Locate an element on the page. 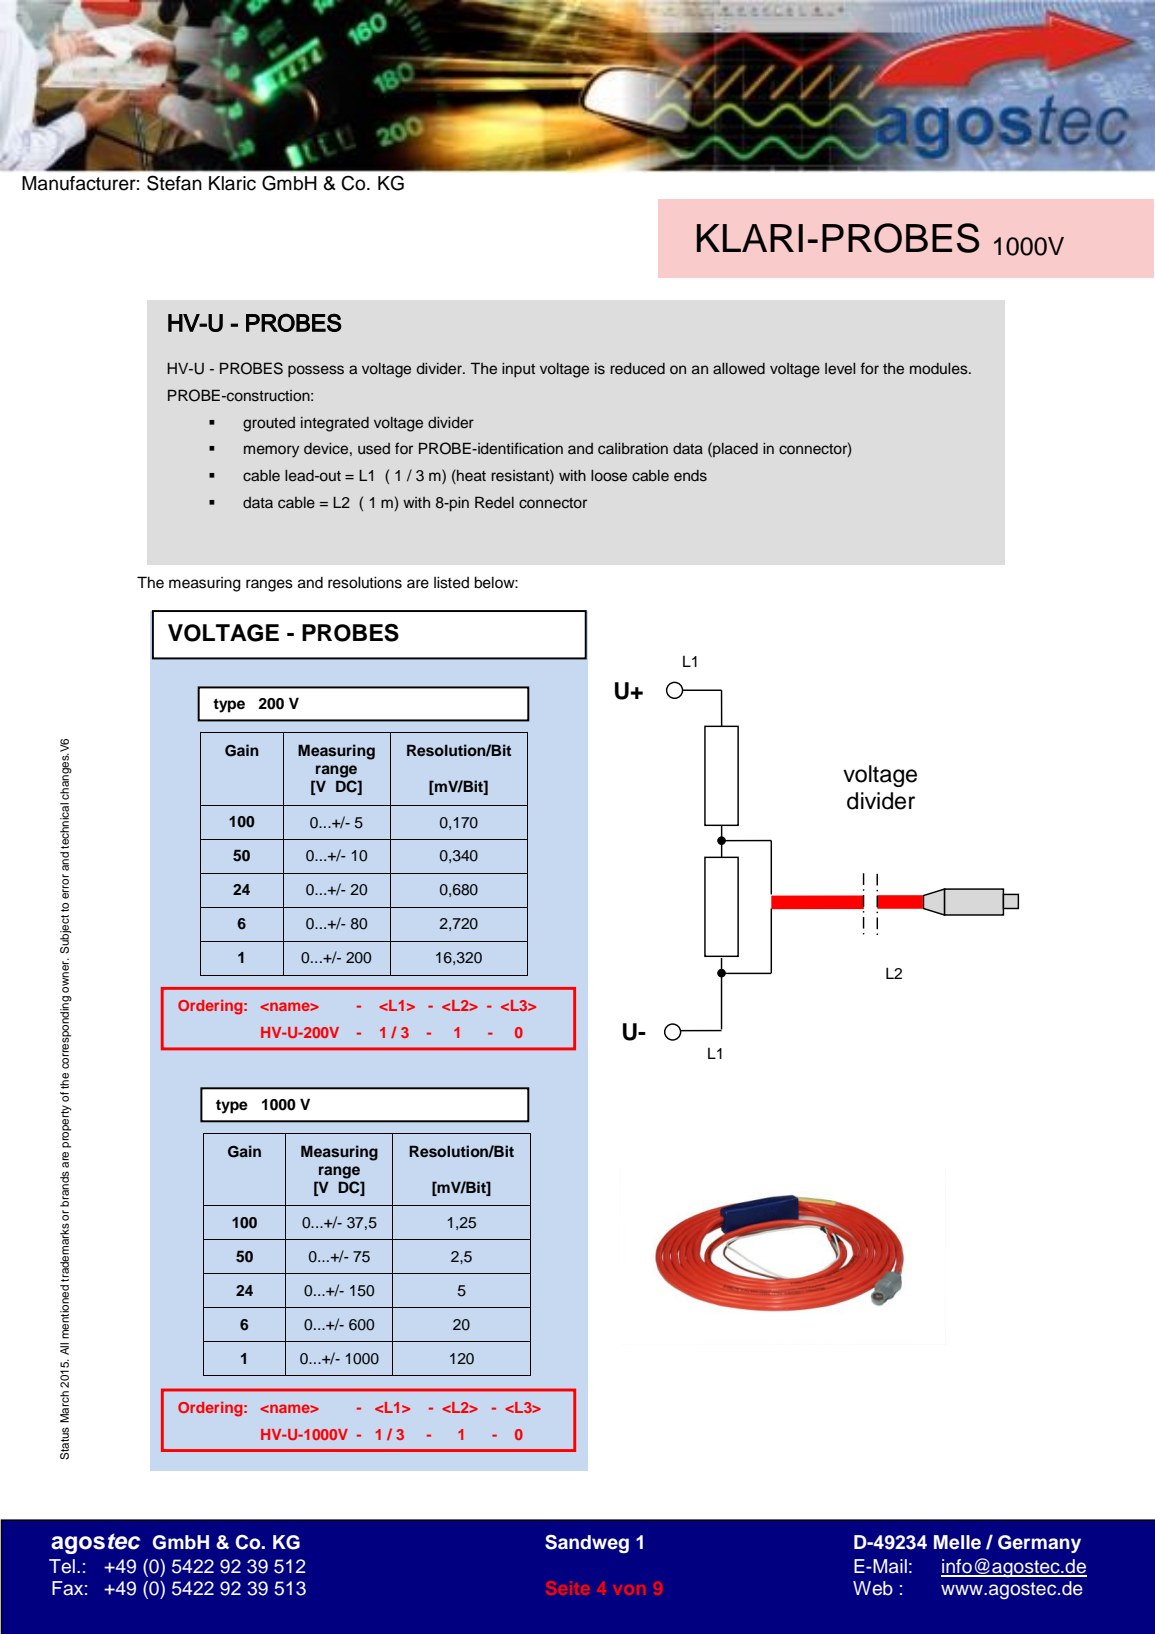 This image has width=1155, height=1634. input is located at coordinates (518, 370).
